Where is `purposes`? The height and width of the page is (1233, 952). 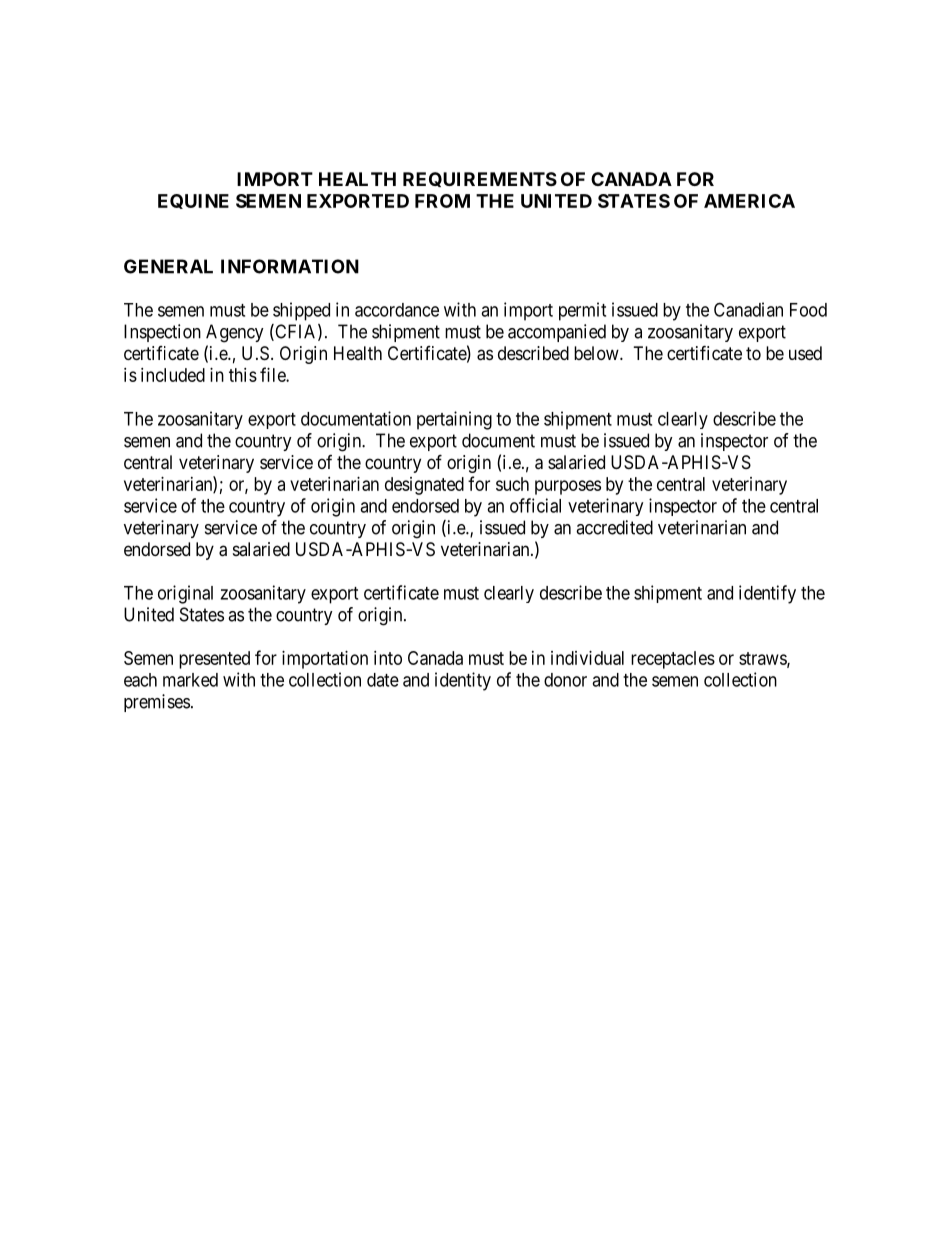 purposes is located at coordinates (568, 487).
